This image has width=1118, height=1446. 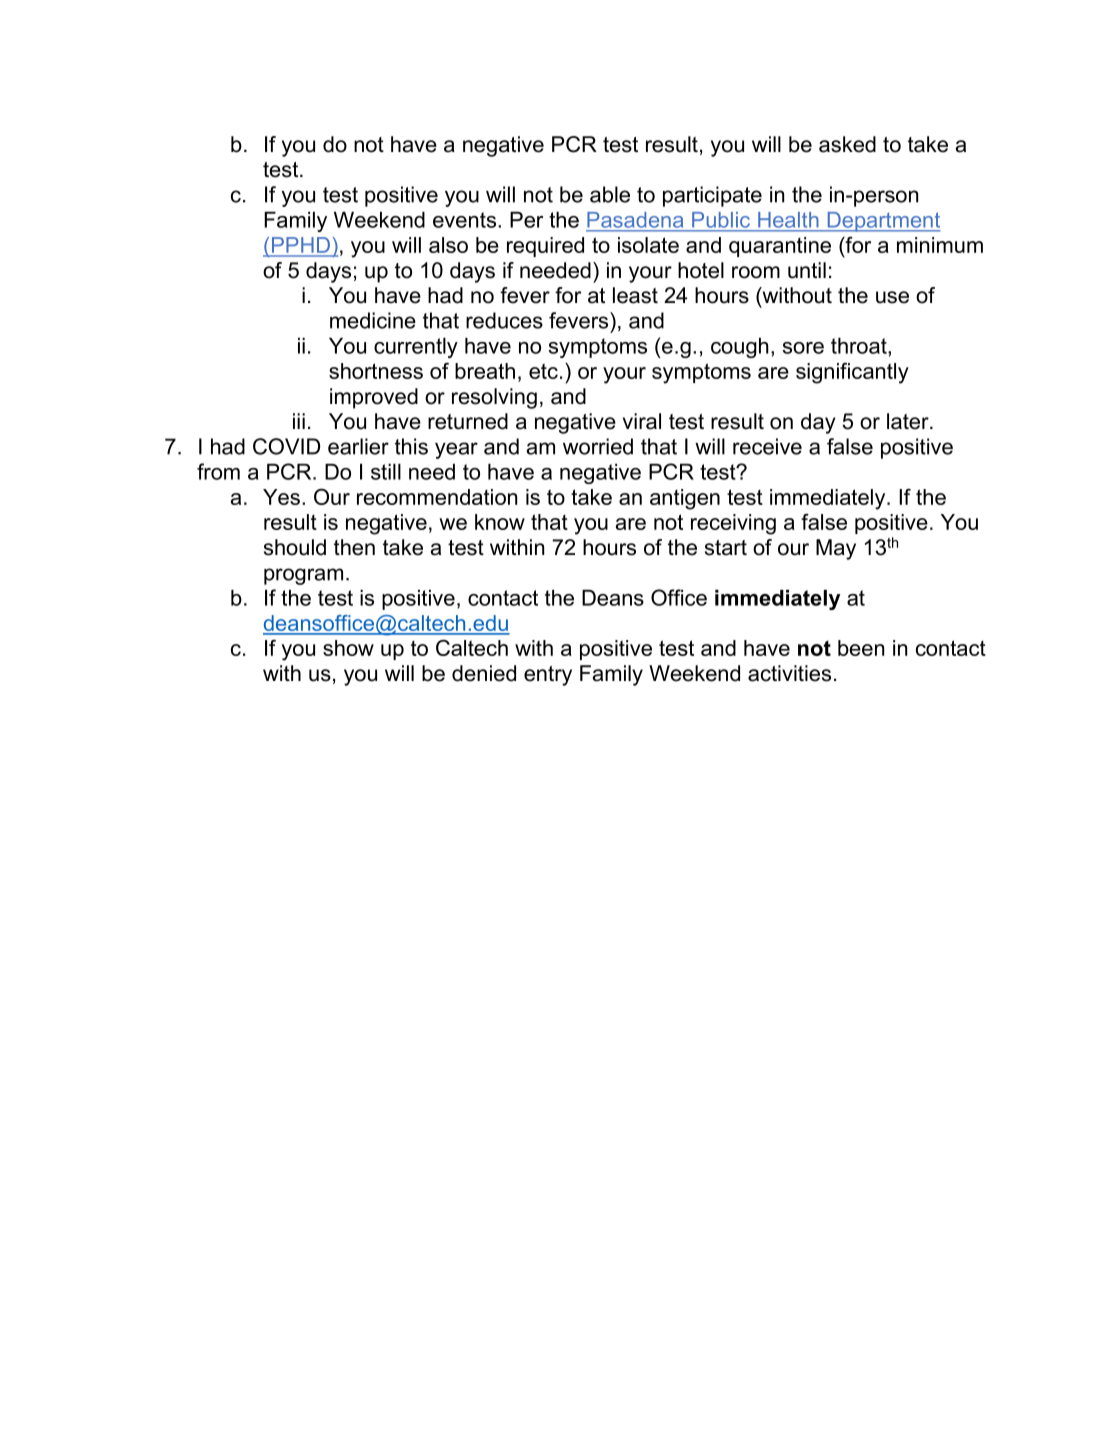 I want to click on use, so click(x=892, y=297).
